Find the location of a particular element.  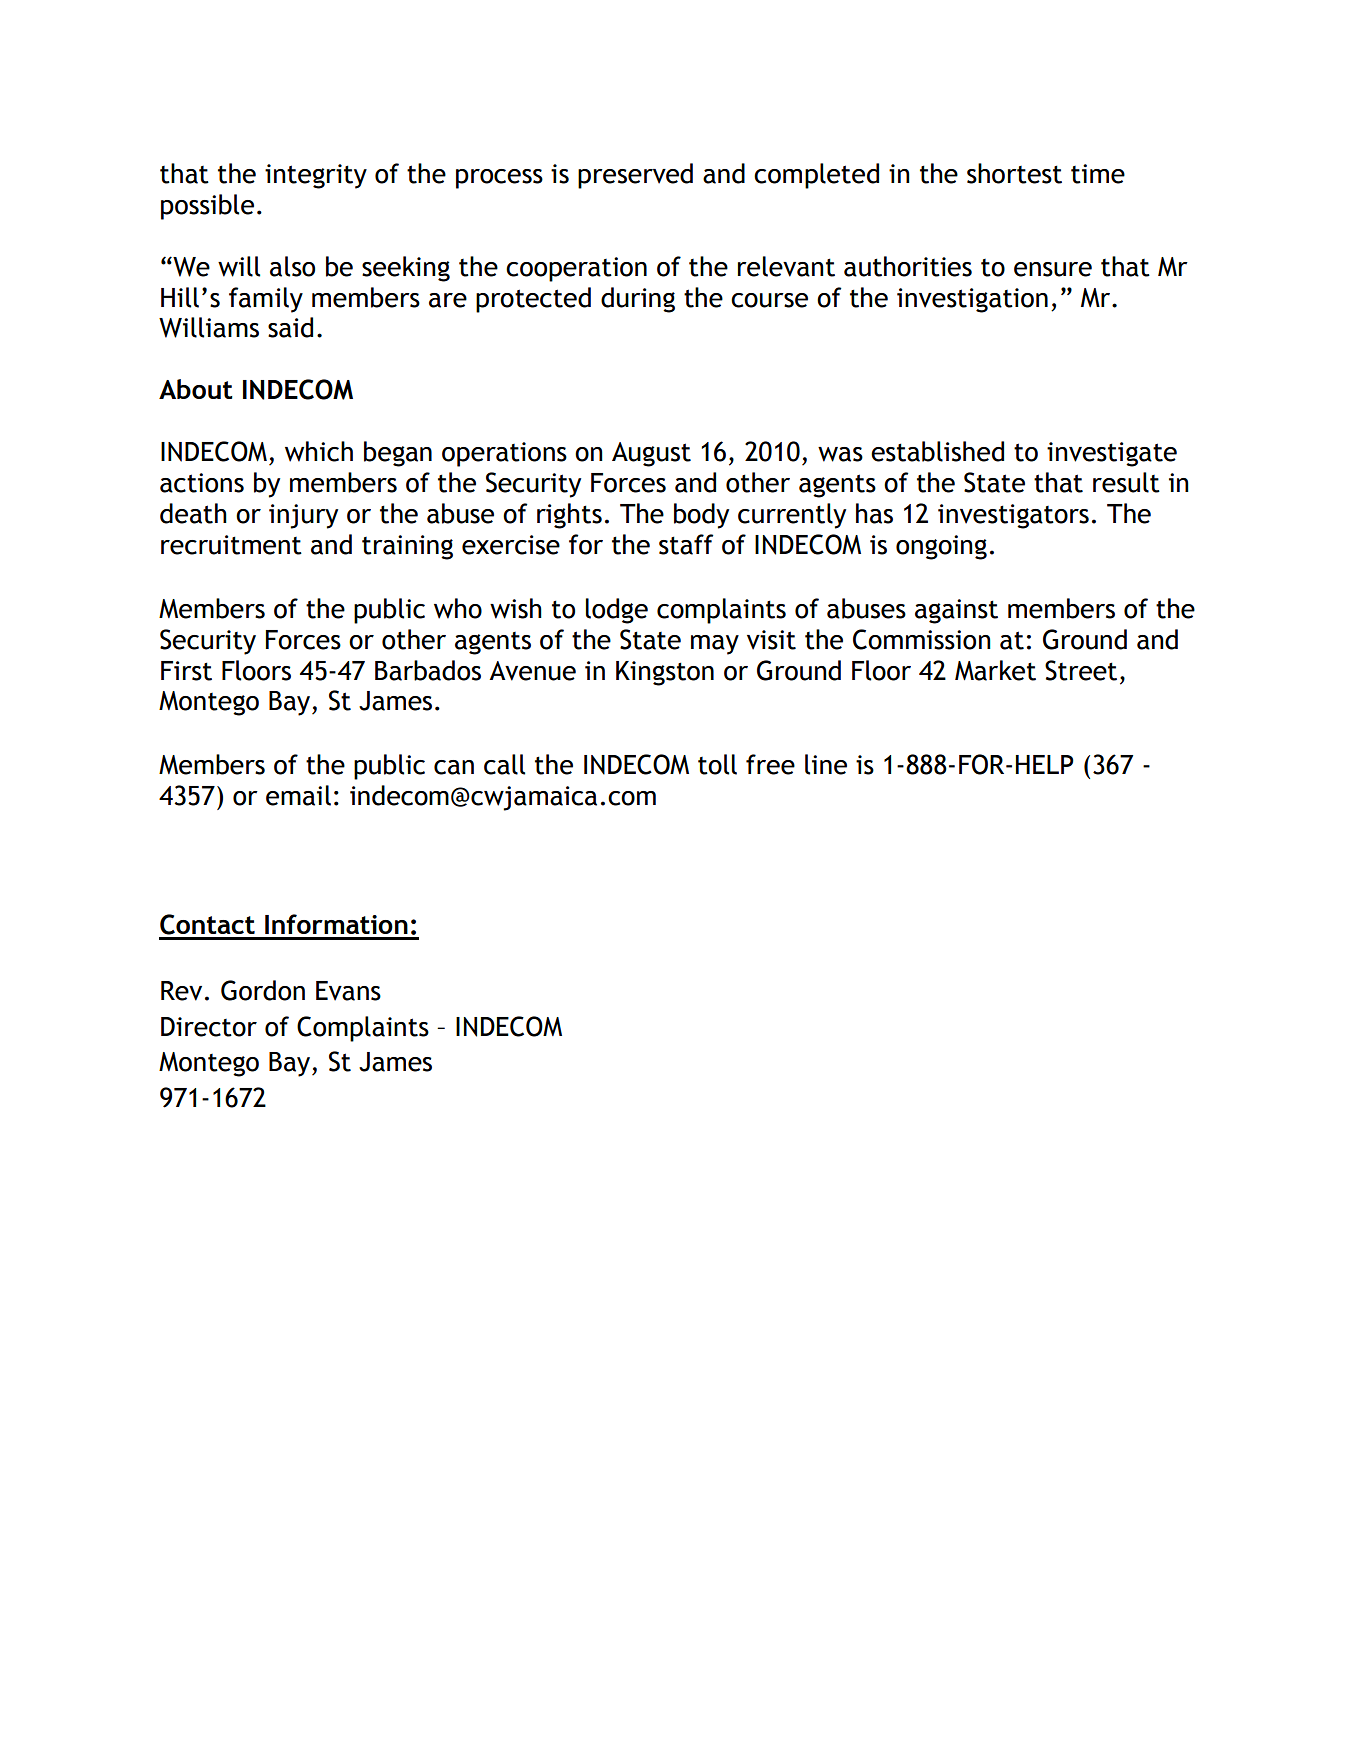

email is located at coordinates (298, 795).
